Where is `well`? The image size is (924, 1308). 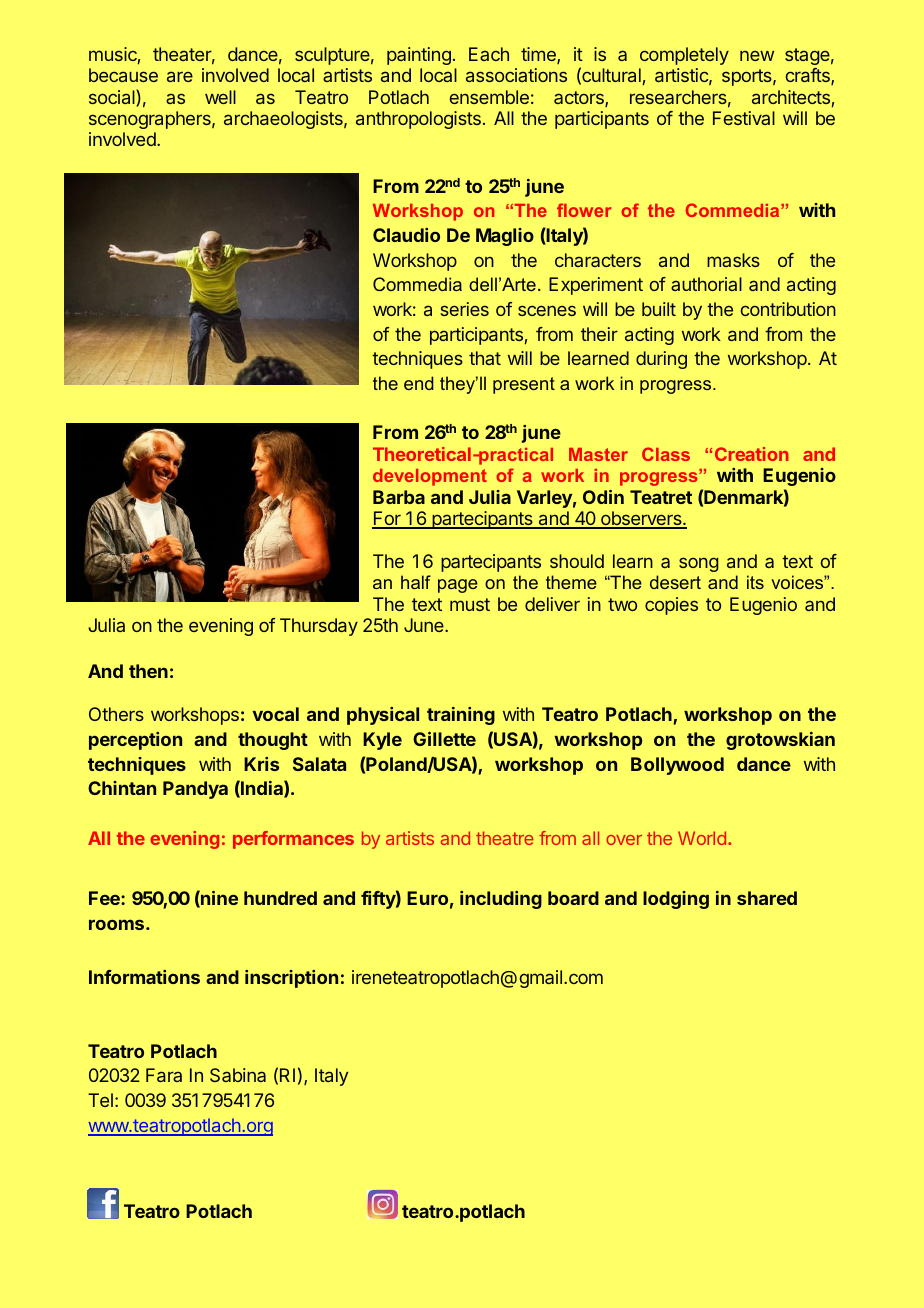 well is located at coordinates (220, 97).
